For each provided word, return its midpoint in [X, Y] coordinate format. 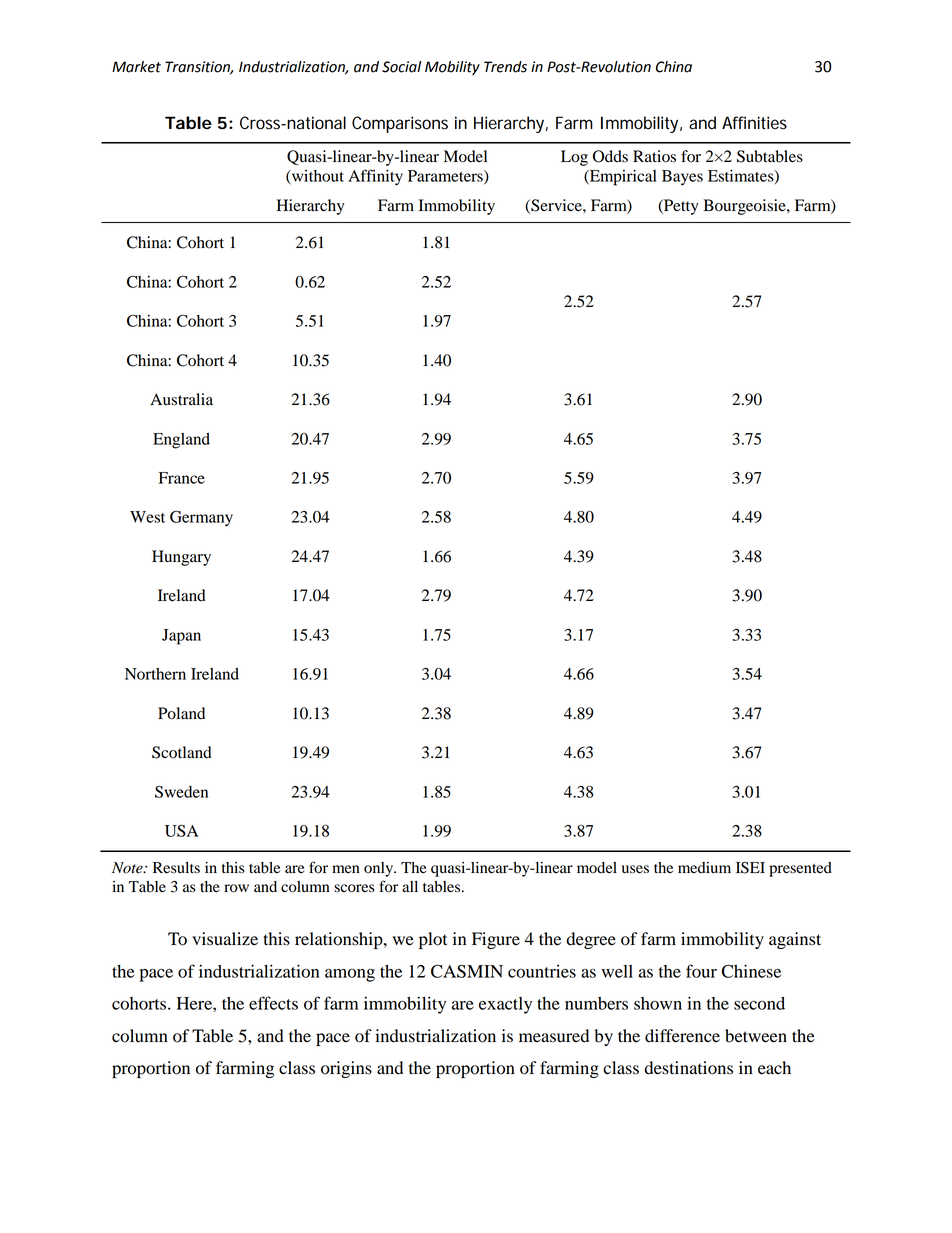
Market [136, 67]
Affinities [754, 123]
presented [800, 869]
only [380, 869]
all [410, 886]
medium [704, 868]
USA [181, 830]
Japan [181, 637]
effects [273, 1003]
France [182, 478]
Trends [505, 67]
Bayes [682, 178]
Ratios [654, 156]
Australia [181, 399]
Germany [201, 518]
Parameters [446, 177]
